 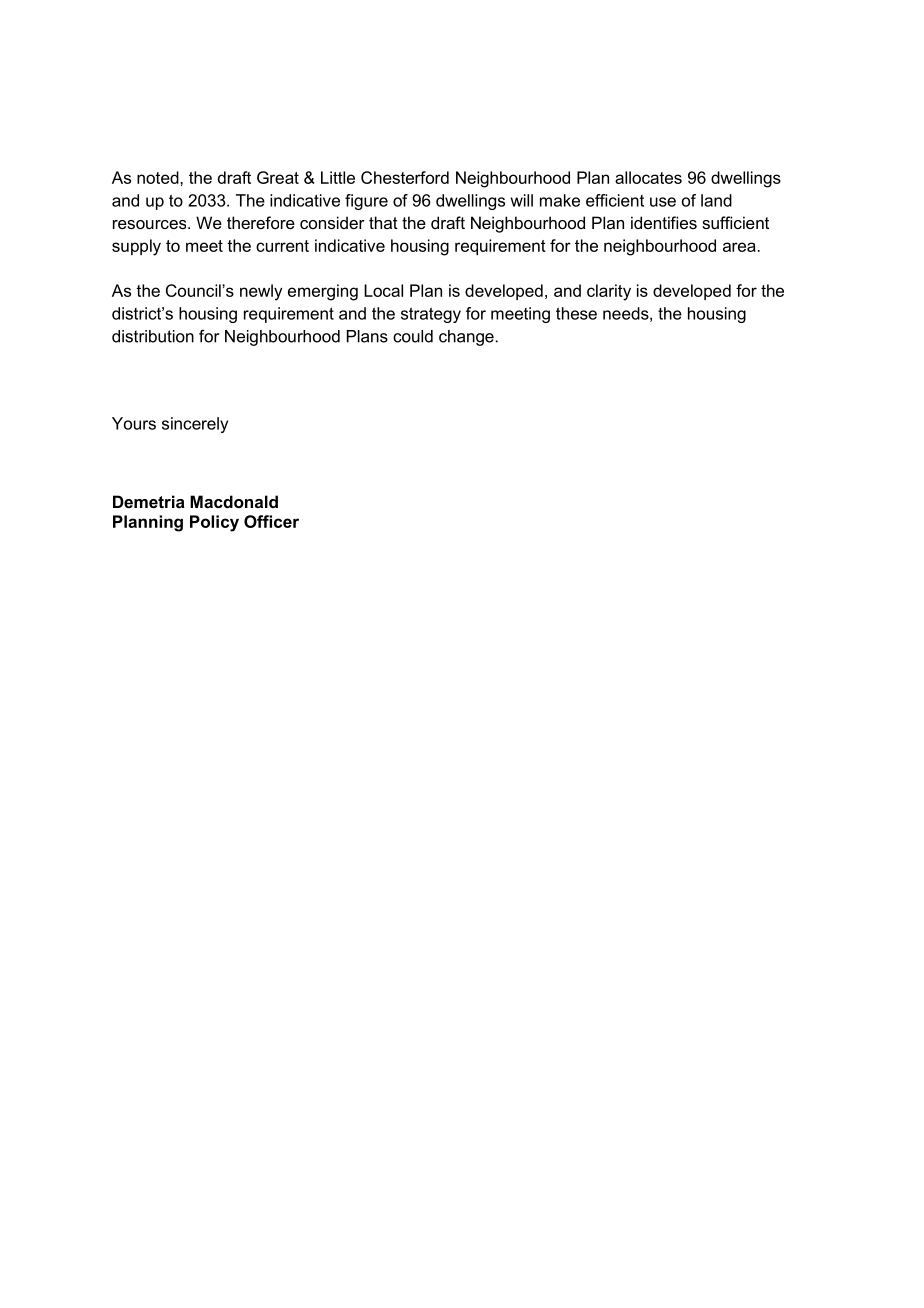 I want to click on distribution, so click(x=153, y=336).
